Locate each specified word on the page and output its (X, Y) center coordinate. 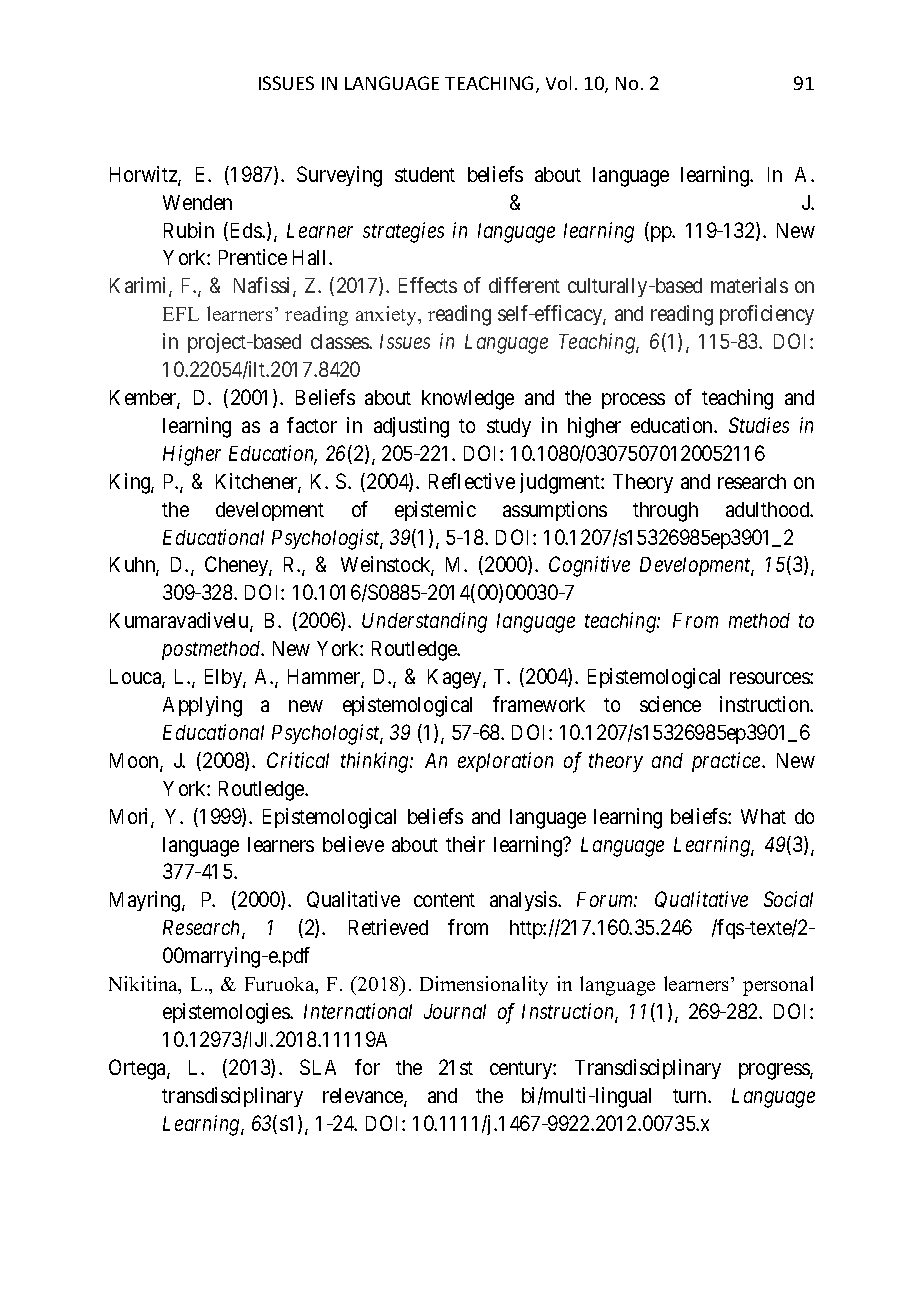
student (425, 174)
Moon (135, 762)
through (665, 512)
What (763, 816)
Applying (202, 706)
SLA (318, 1067)
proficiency (767, 315)
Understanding (424, 622)
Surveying (339, 176)
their (465, 844)
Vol (558, 83)
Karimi (140, 287)
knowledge (468, 400)
